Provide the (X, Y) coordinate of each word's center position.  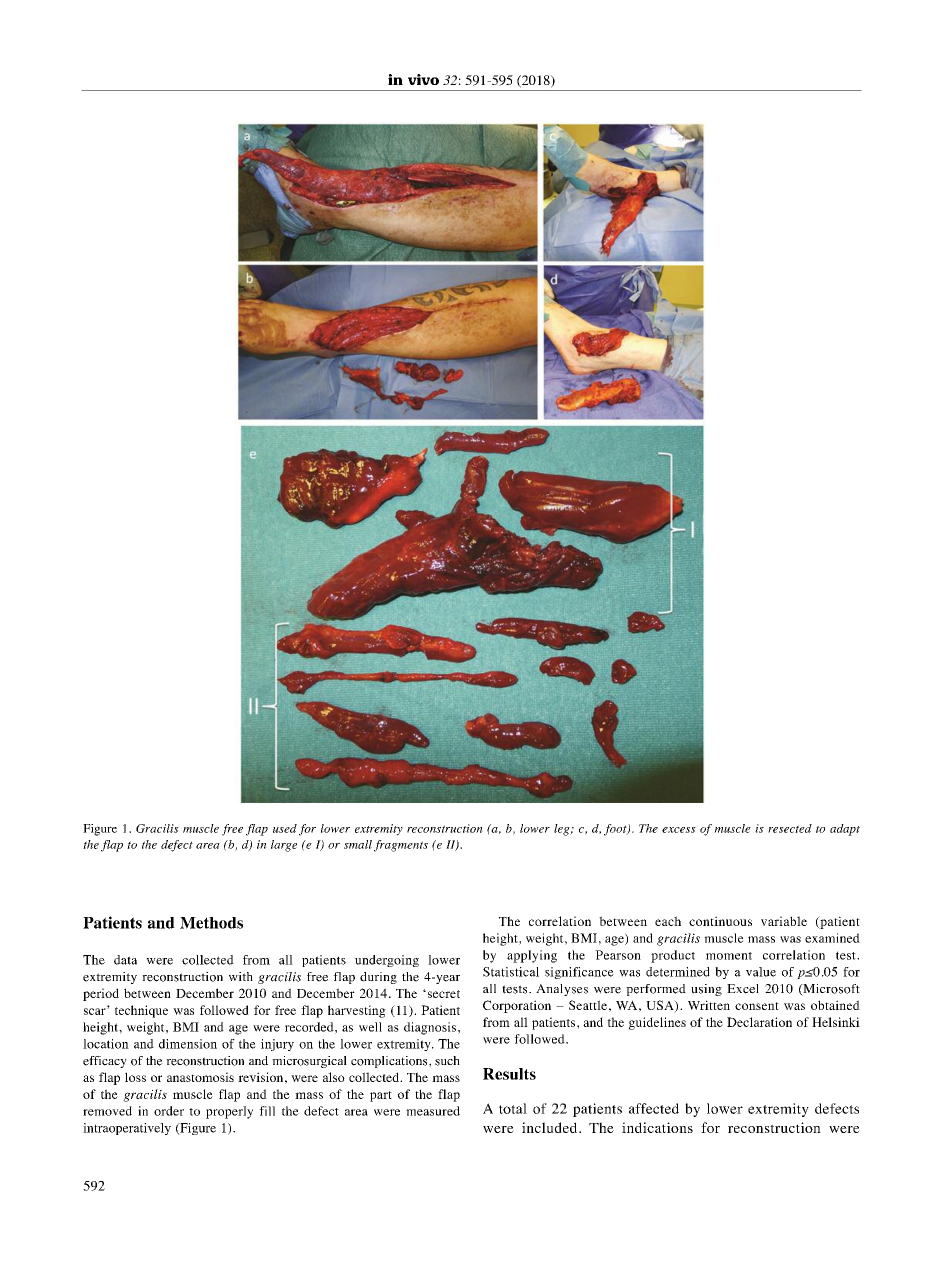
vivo (423, 79)
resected (790, 828)
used (285, 828)
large (284, 846)
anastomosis (200, 1077)
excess (679, 830)
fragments (401, 846)
